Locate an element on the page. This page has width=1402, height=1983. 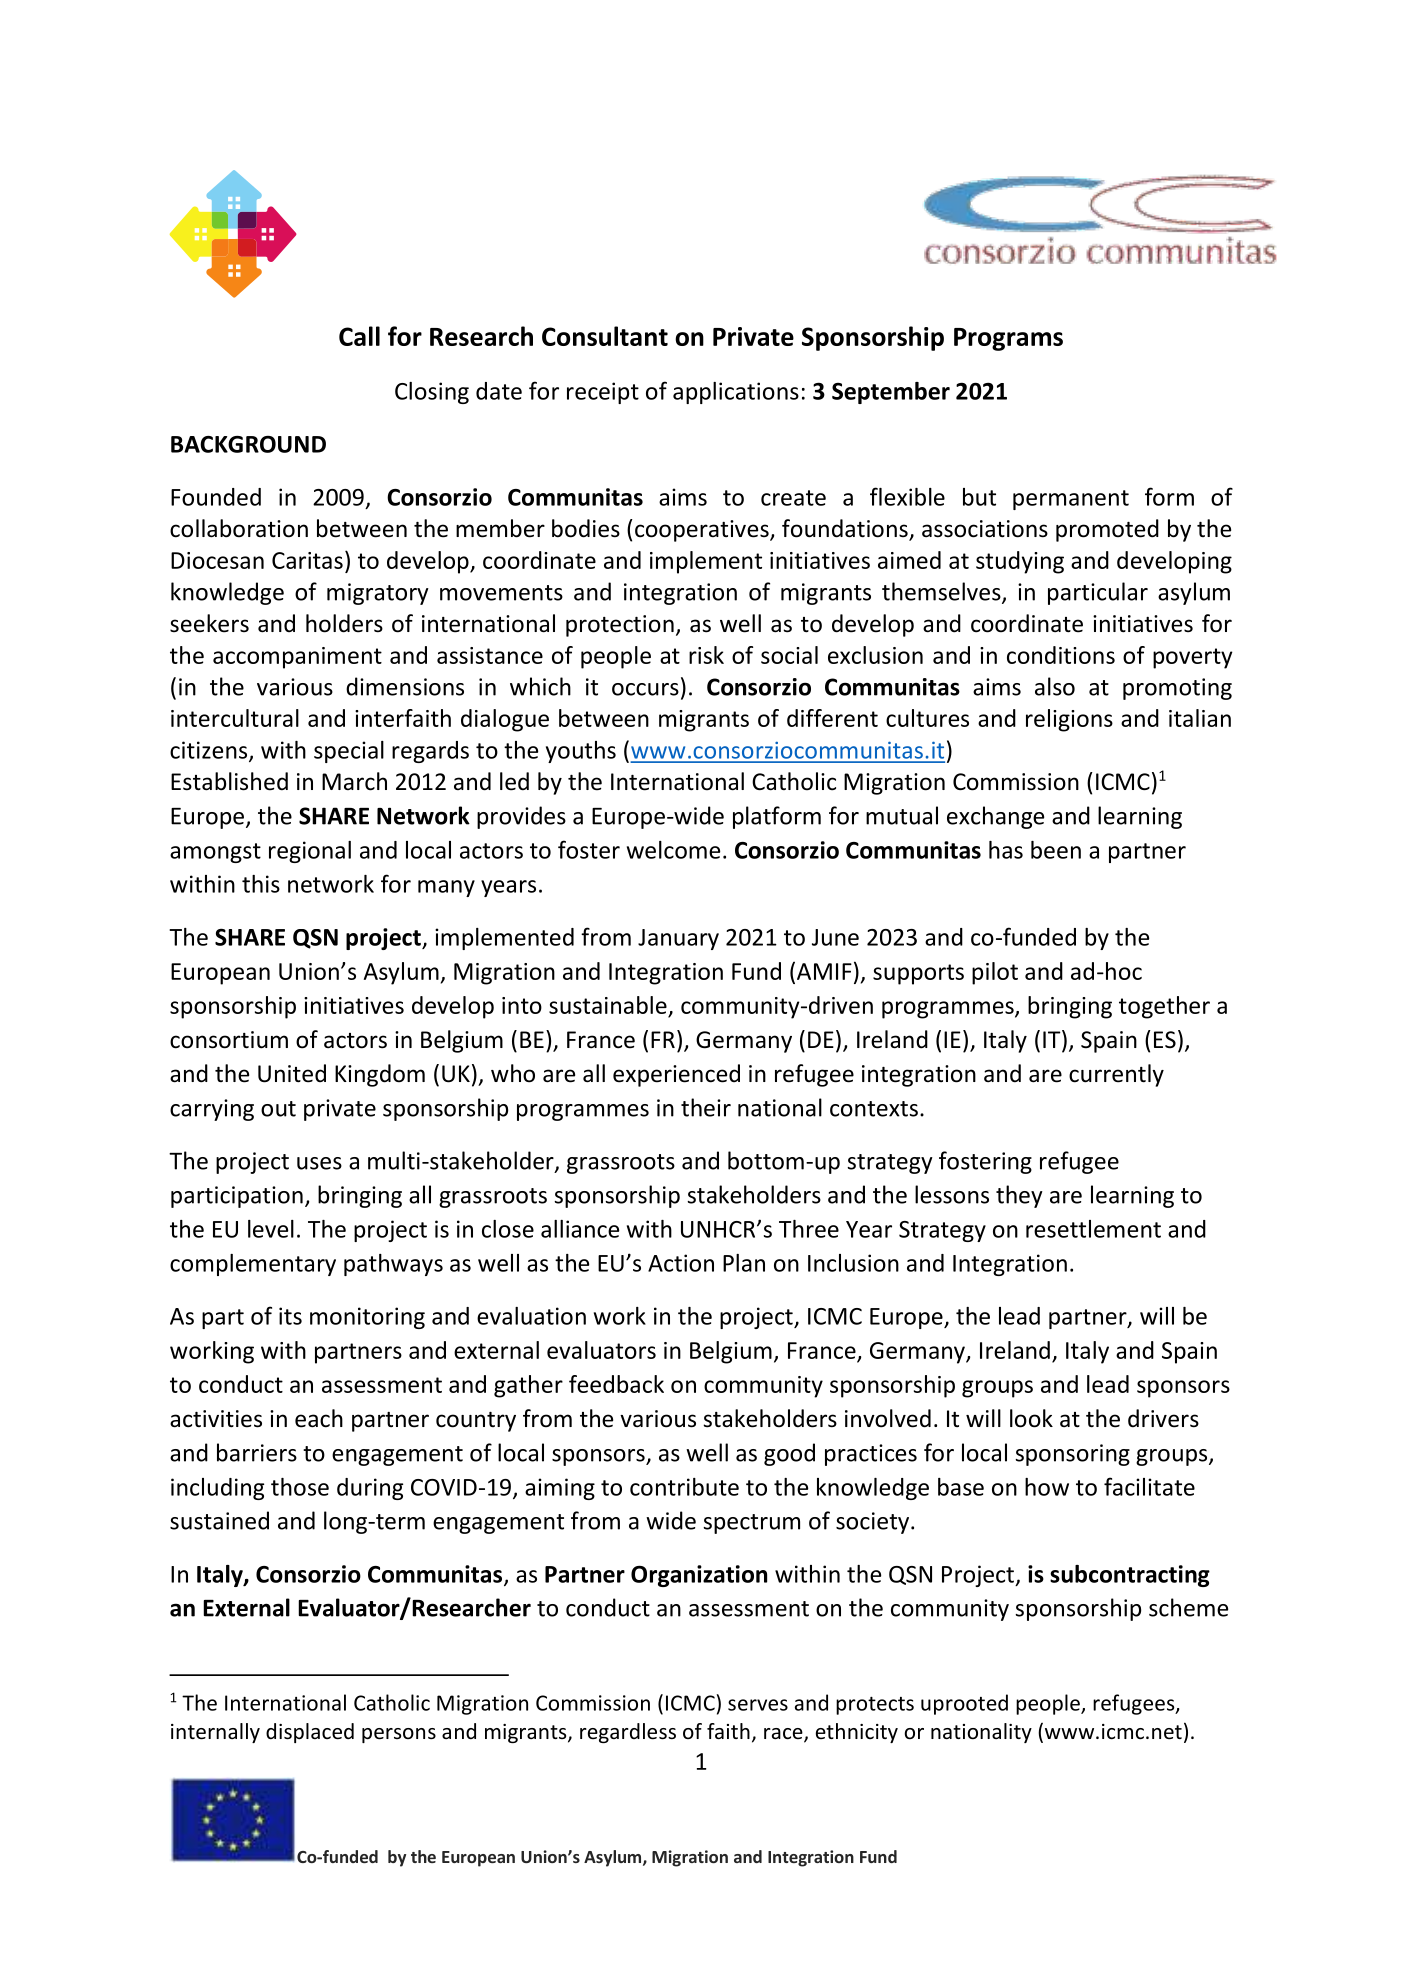
welcome is located at coordinates (673, 850).
